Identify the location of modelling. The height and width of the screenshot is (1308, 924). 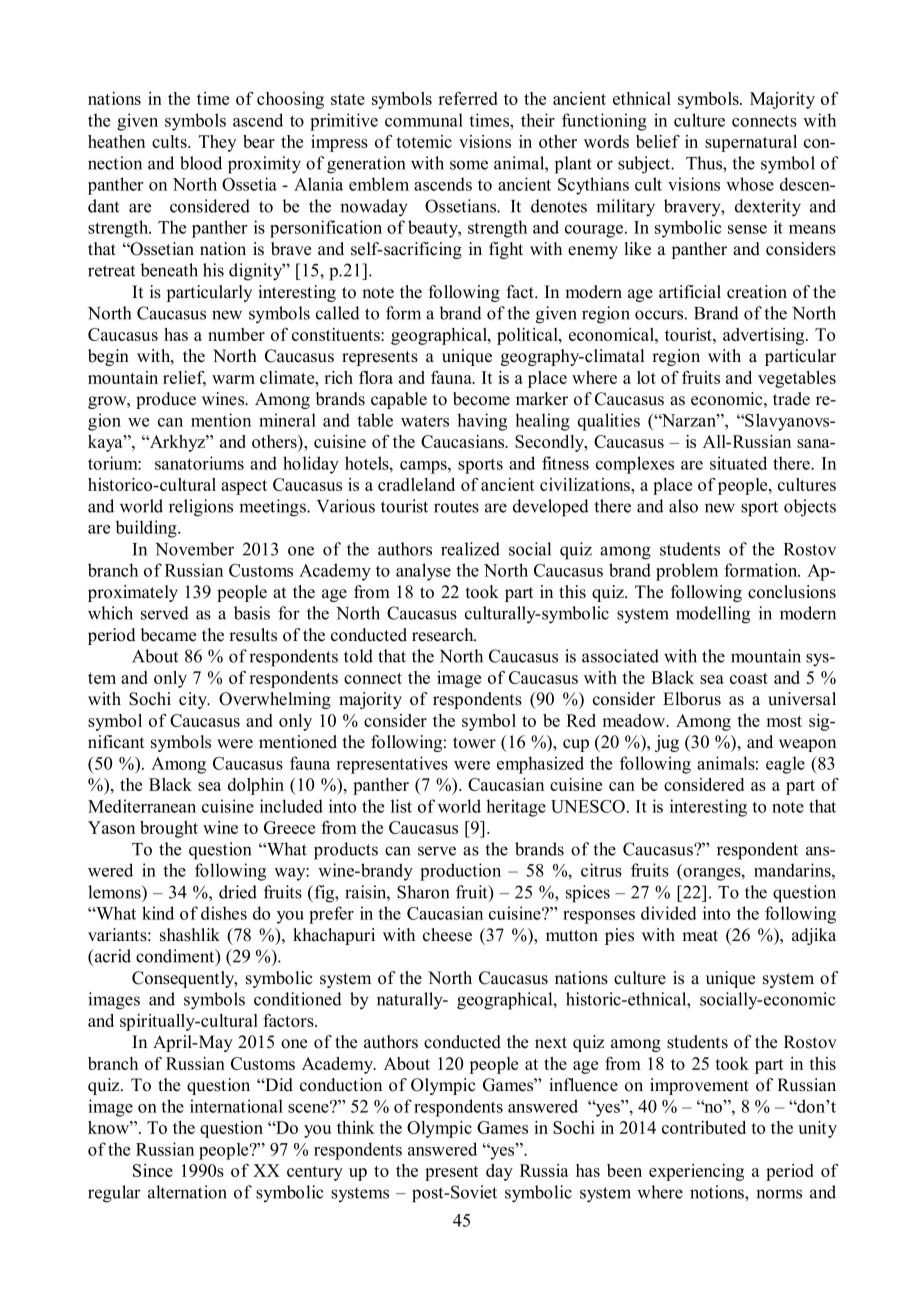
(713, 615).
